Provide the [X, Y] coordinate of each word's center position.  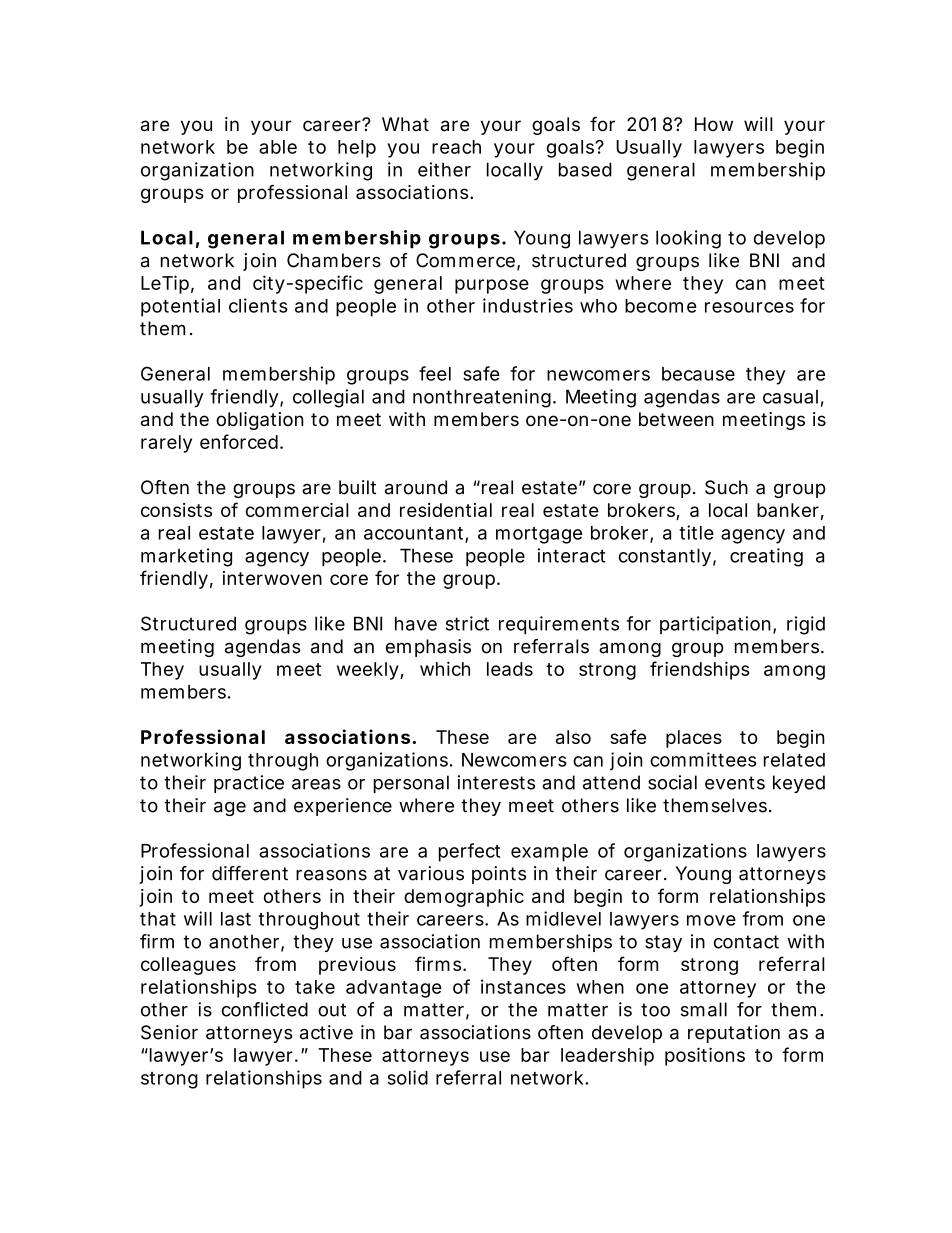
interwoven [272, 578]
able [278, 147]
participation [715, 625]
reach [456, 147]
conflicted [265, 1009]
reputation [734, 1034]
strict [467, 623]
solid [407, 1077]
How [714, 124]
